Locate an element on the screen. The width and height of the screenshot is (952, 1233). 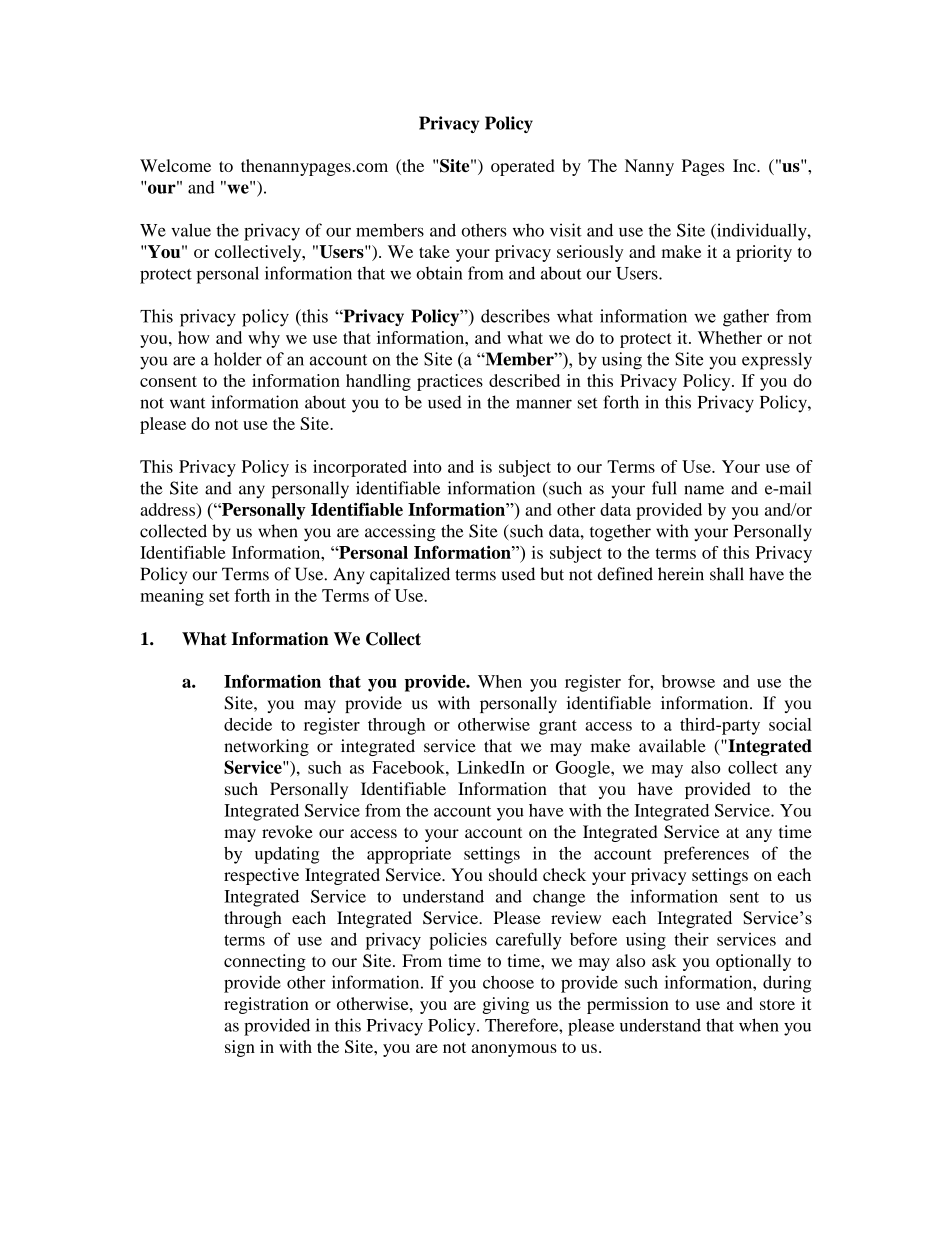
giving is located at coordinates (506, 1005).
